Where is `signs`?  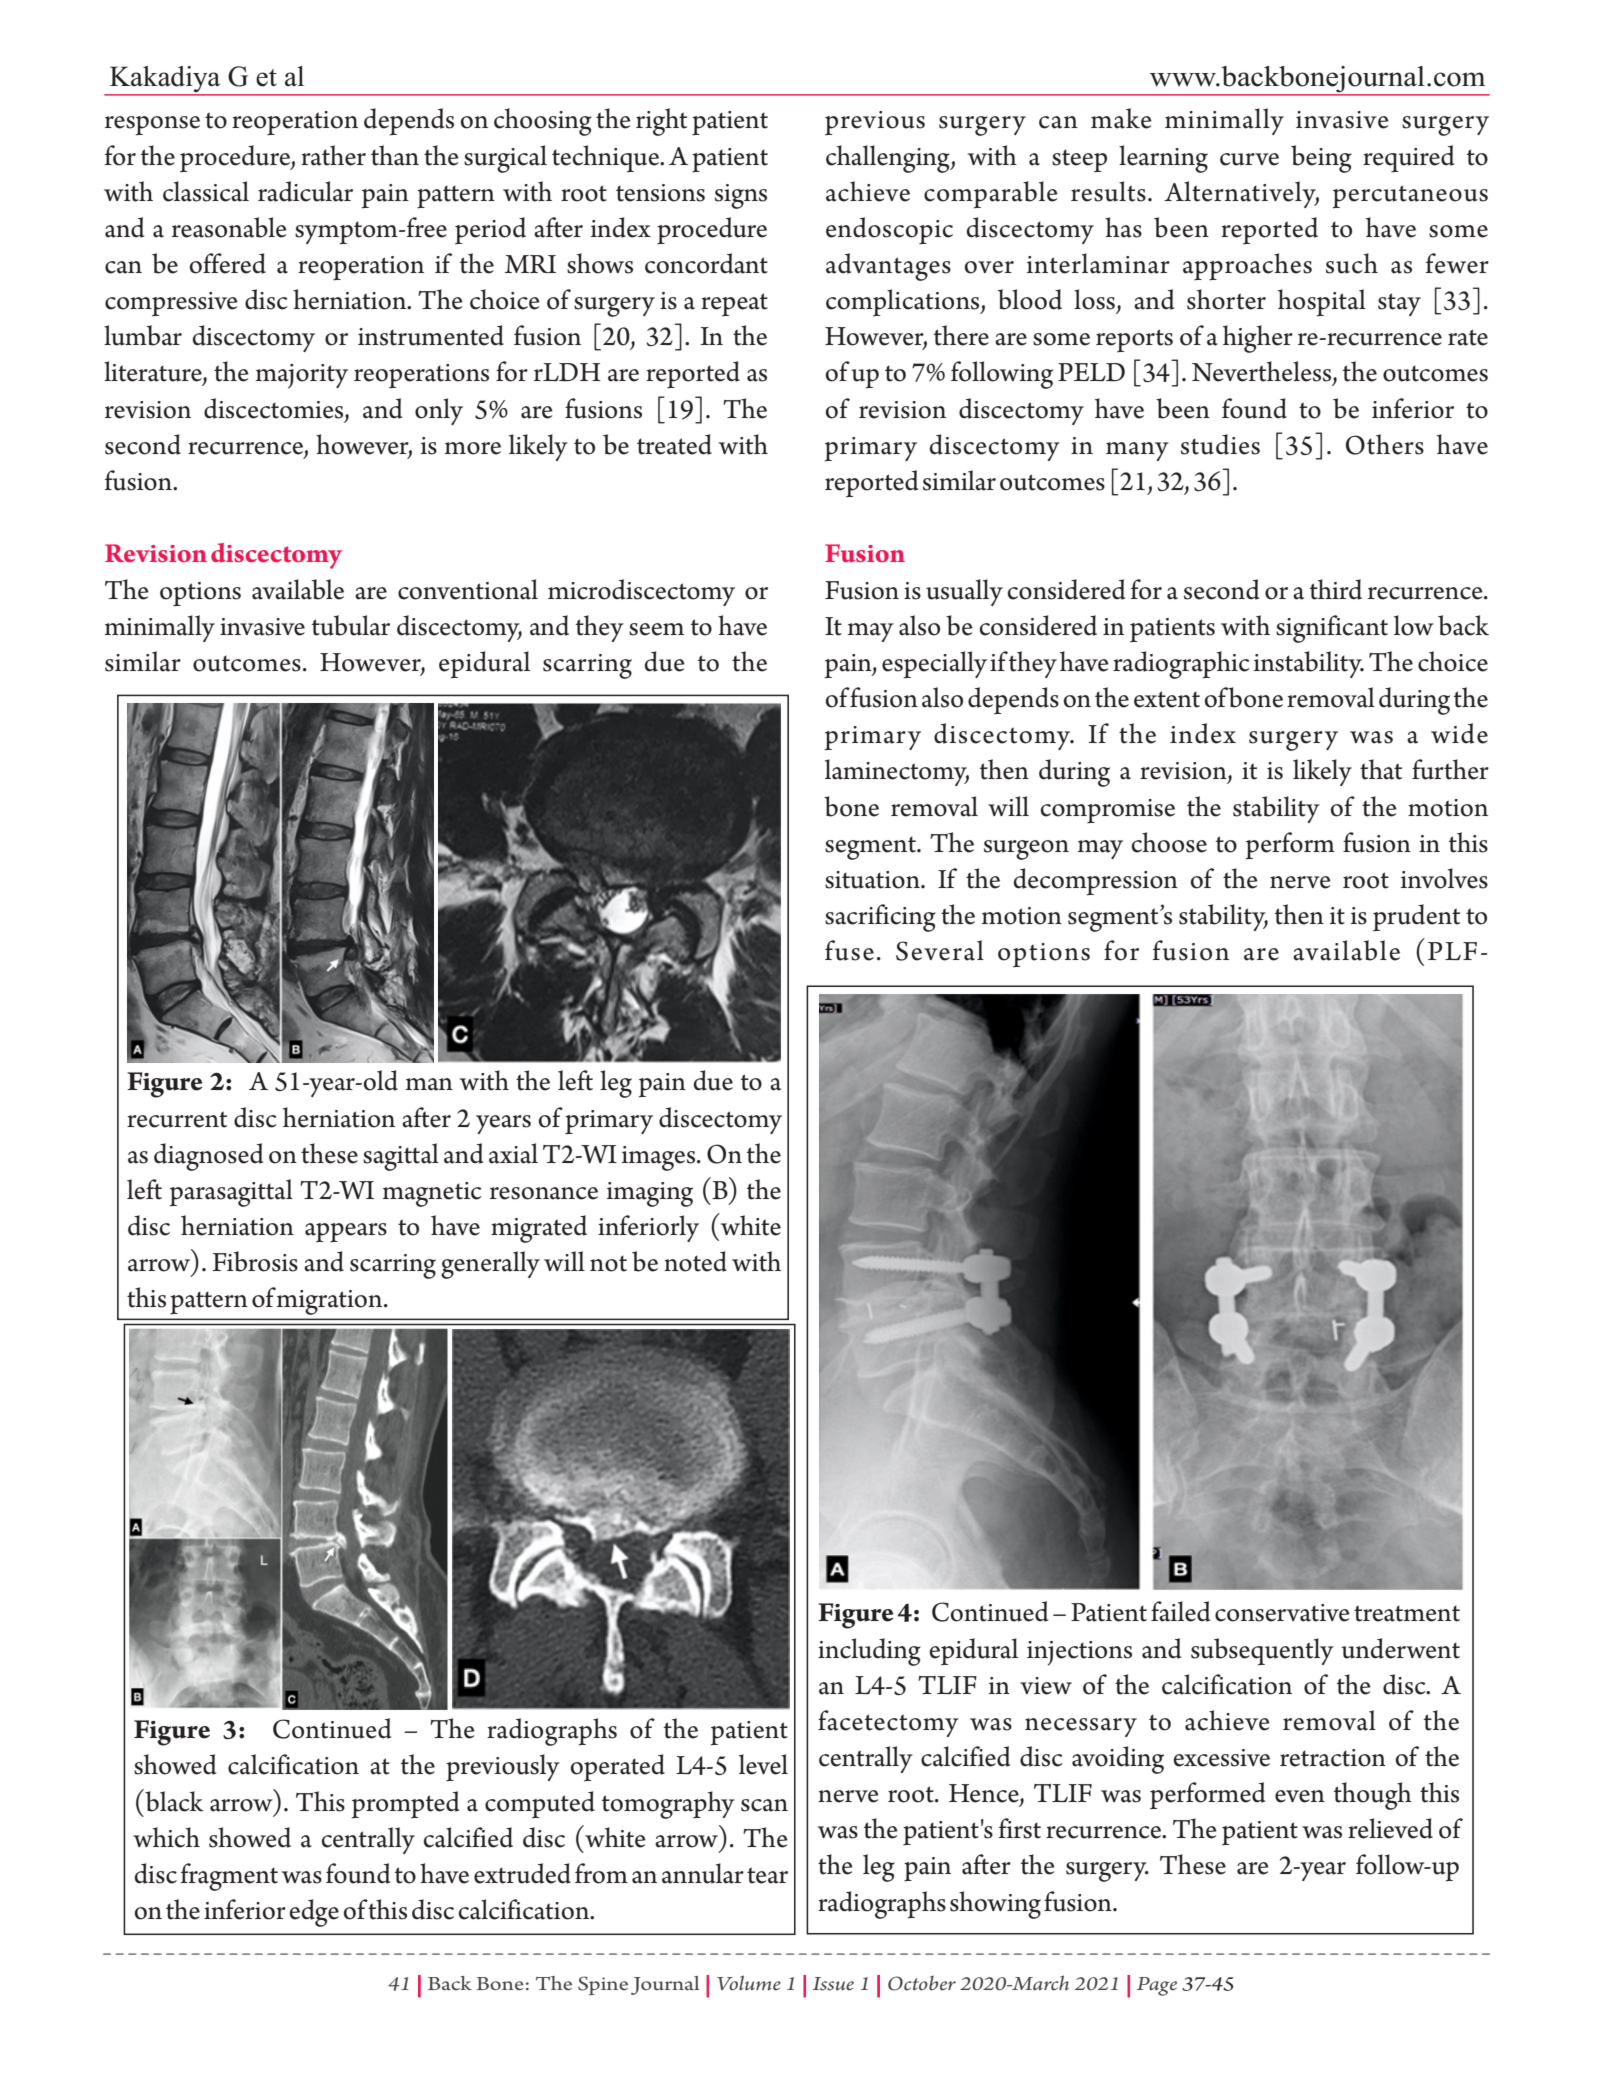 signs is located at coordinates (741, 196).
